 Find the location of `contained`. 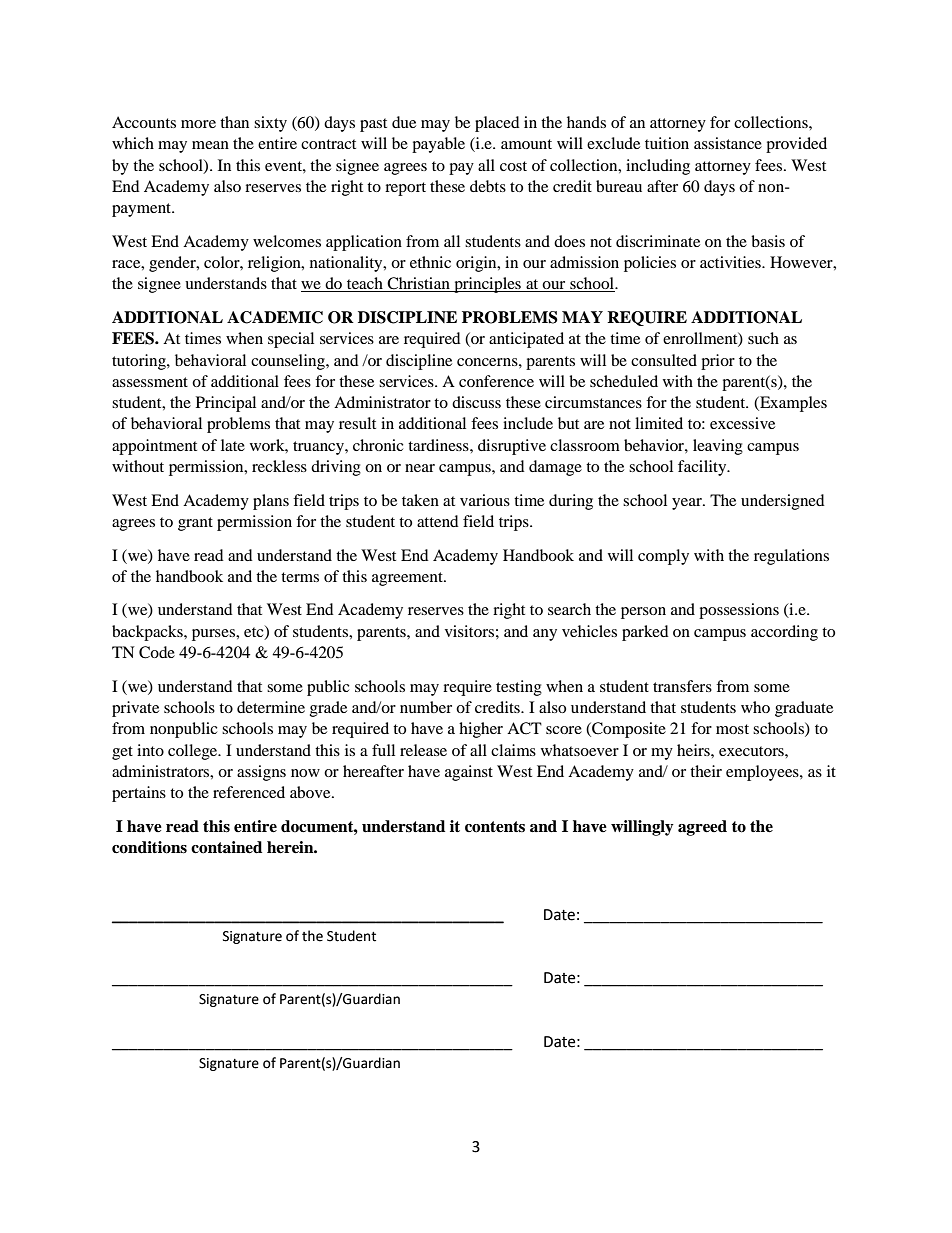

contained is located at coordinates (226, 847).
